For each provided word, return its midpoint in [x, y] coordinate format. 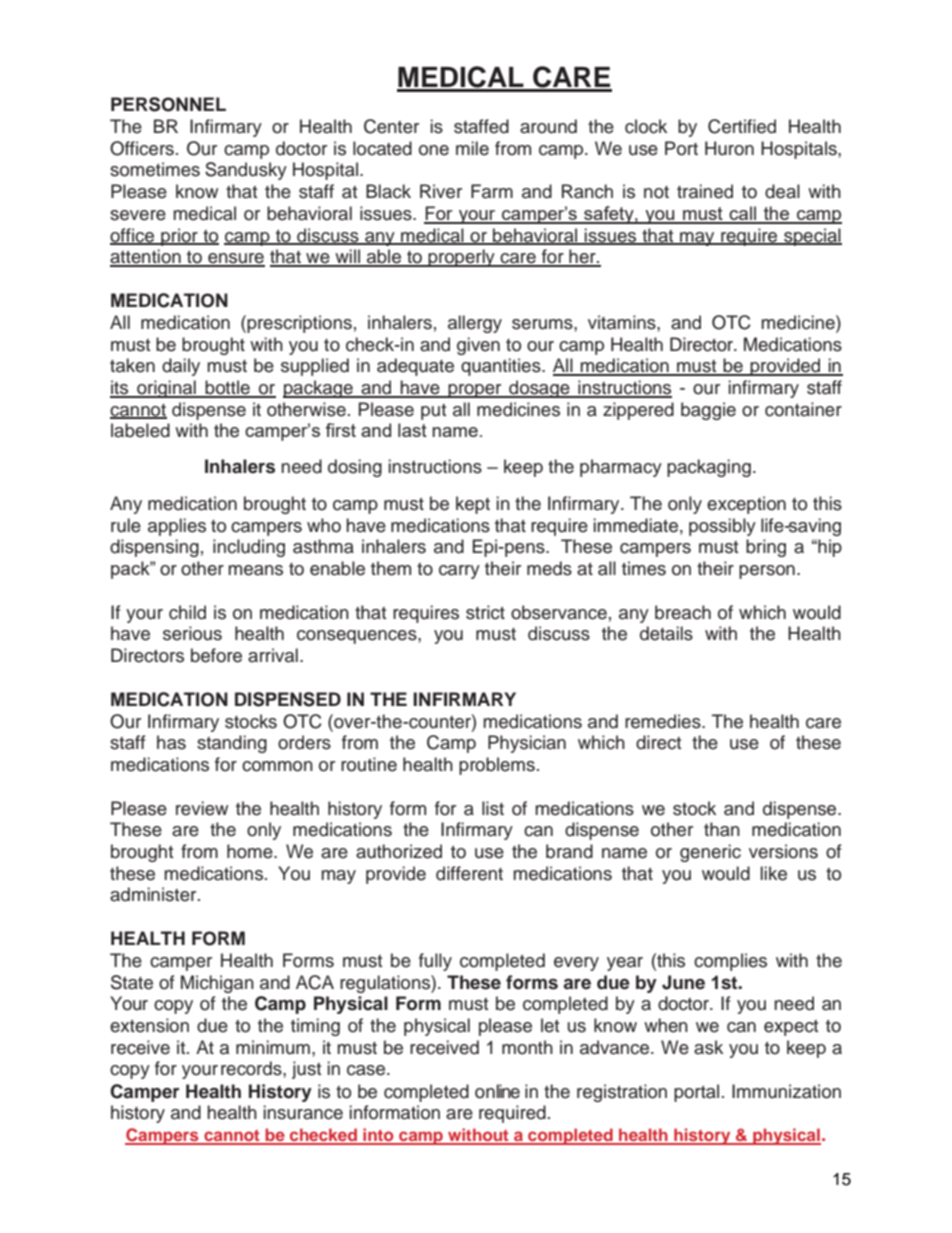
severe [138, 215]
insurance [303, 1112]
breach [683, 612]
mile [472, 148]
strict [485, 612]
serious [192, 633]
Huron [729, 148]
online [497, 1091]
